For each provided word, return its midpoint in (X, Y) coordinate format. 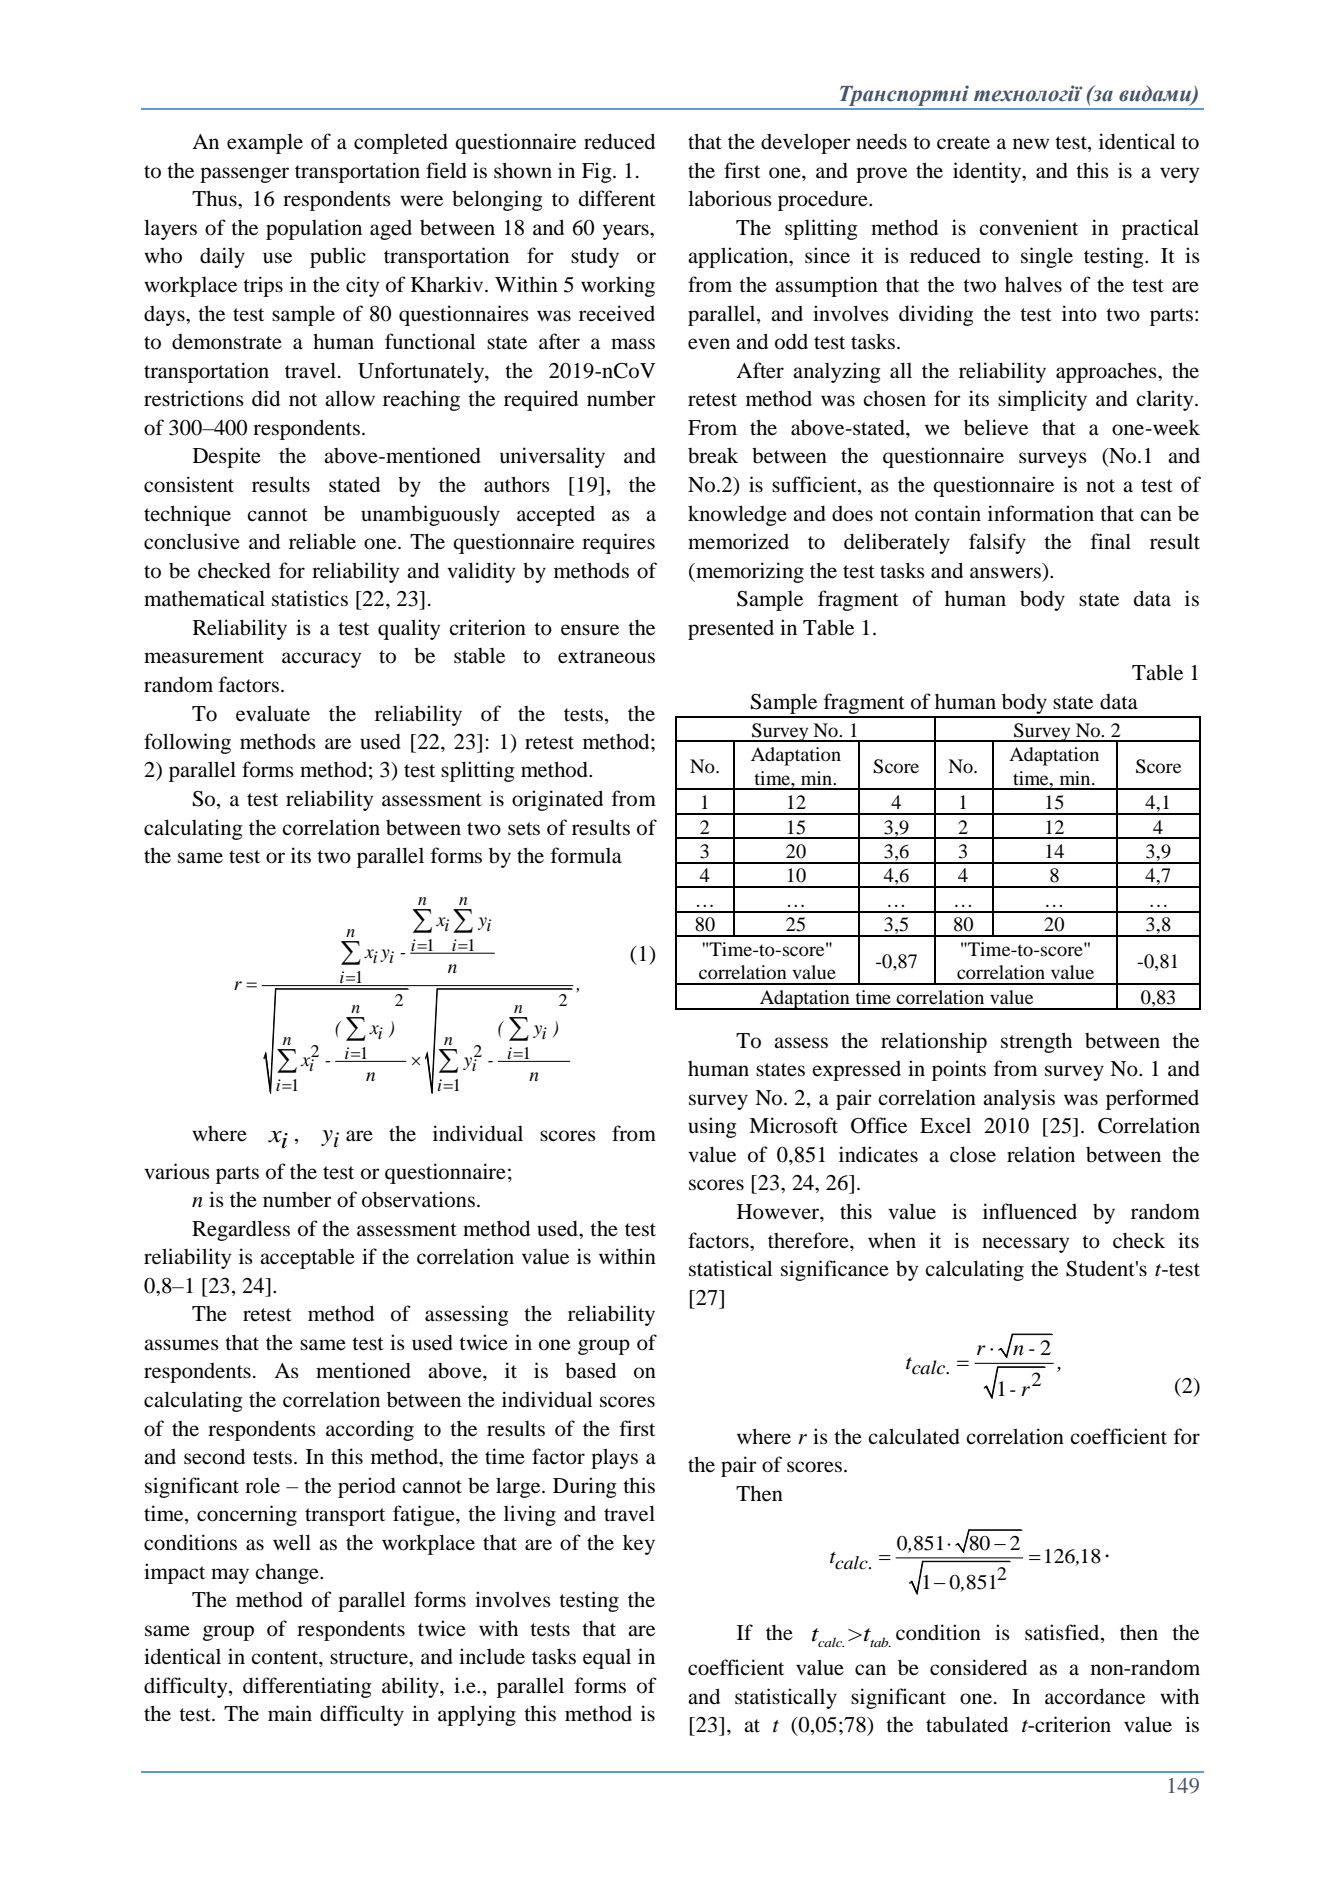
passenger (244, 175)
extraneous (606, 657)
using (712, 1127)
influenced (1030, 1211)
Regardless (241, 1230)
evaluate (273, 713)
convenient (1028, 227)
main (290, 1713)
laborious (730, 198)
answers (1005, 573)
